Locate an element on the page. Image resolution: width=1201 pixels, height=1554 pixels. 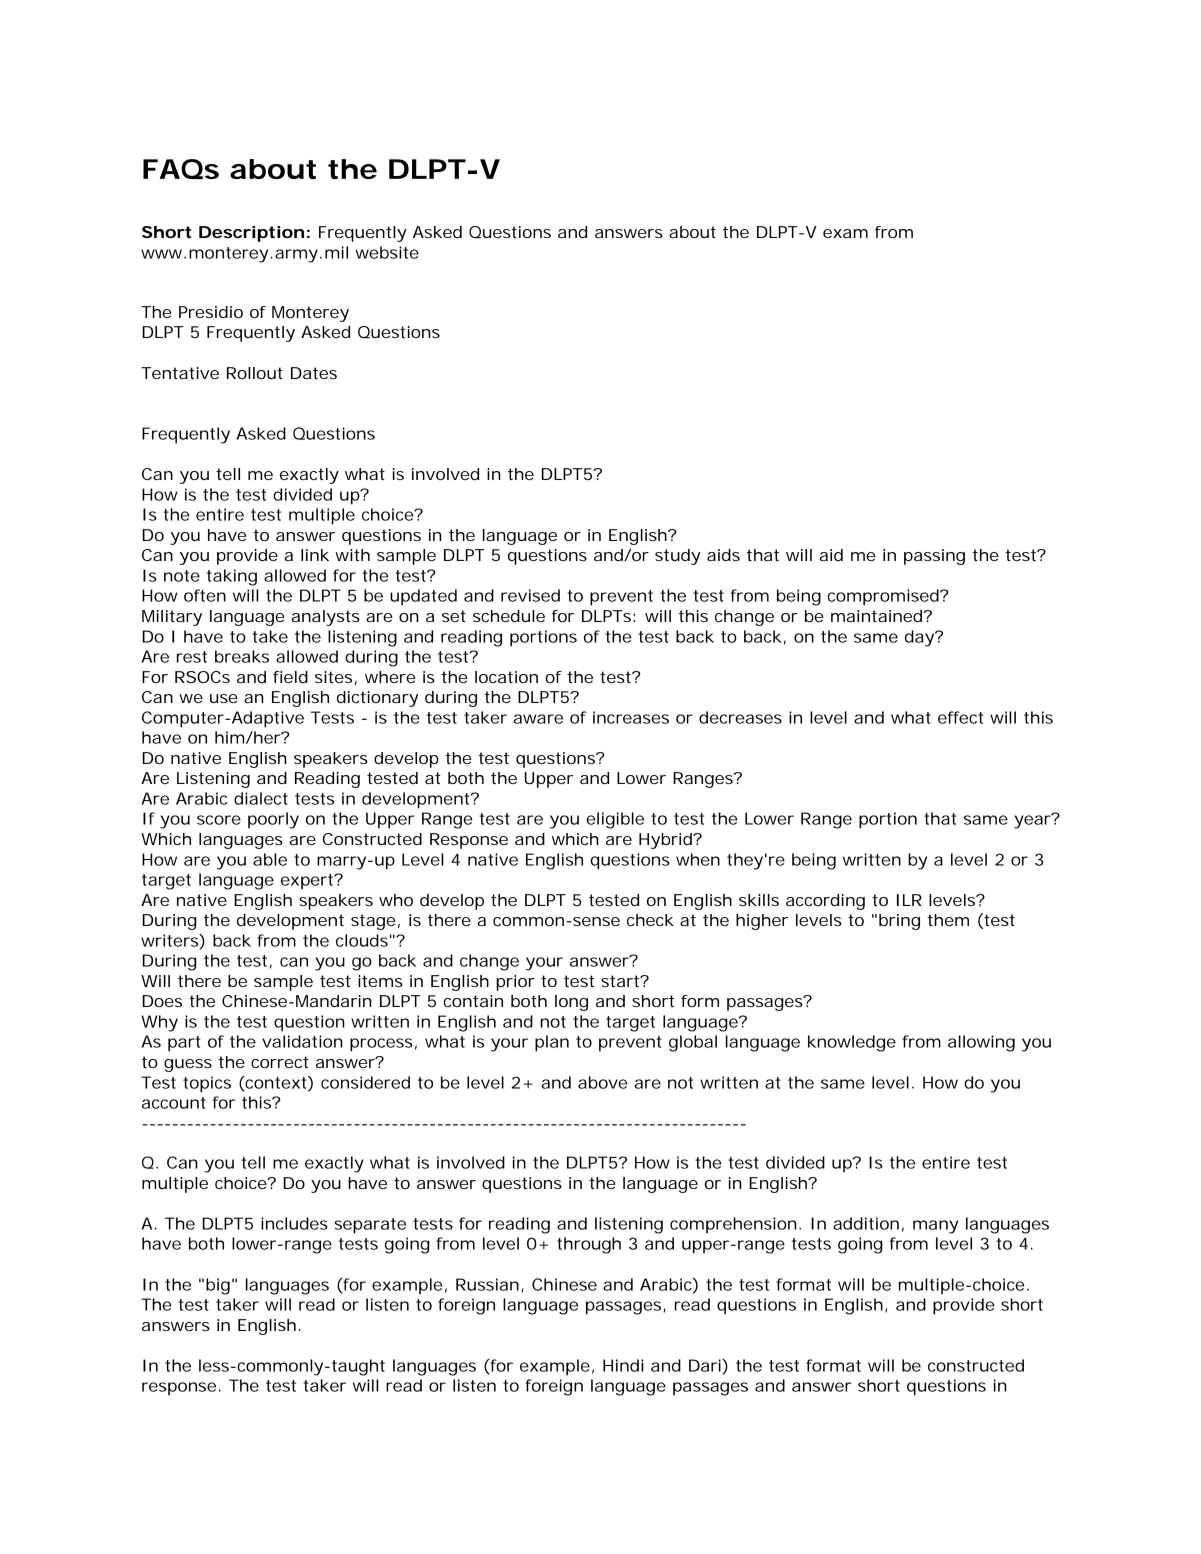
check is located at coordinates (650, 920).
